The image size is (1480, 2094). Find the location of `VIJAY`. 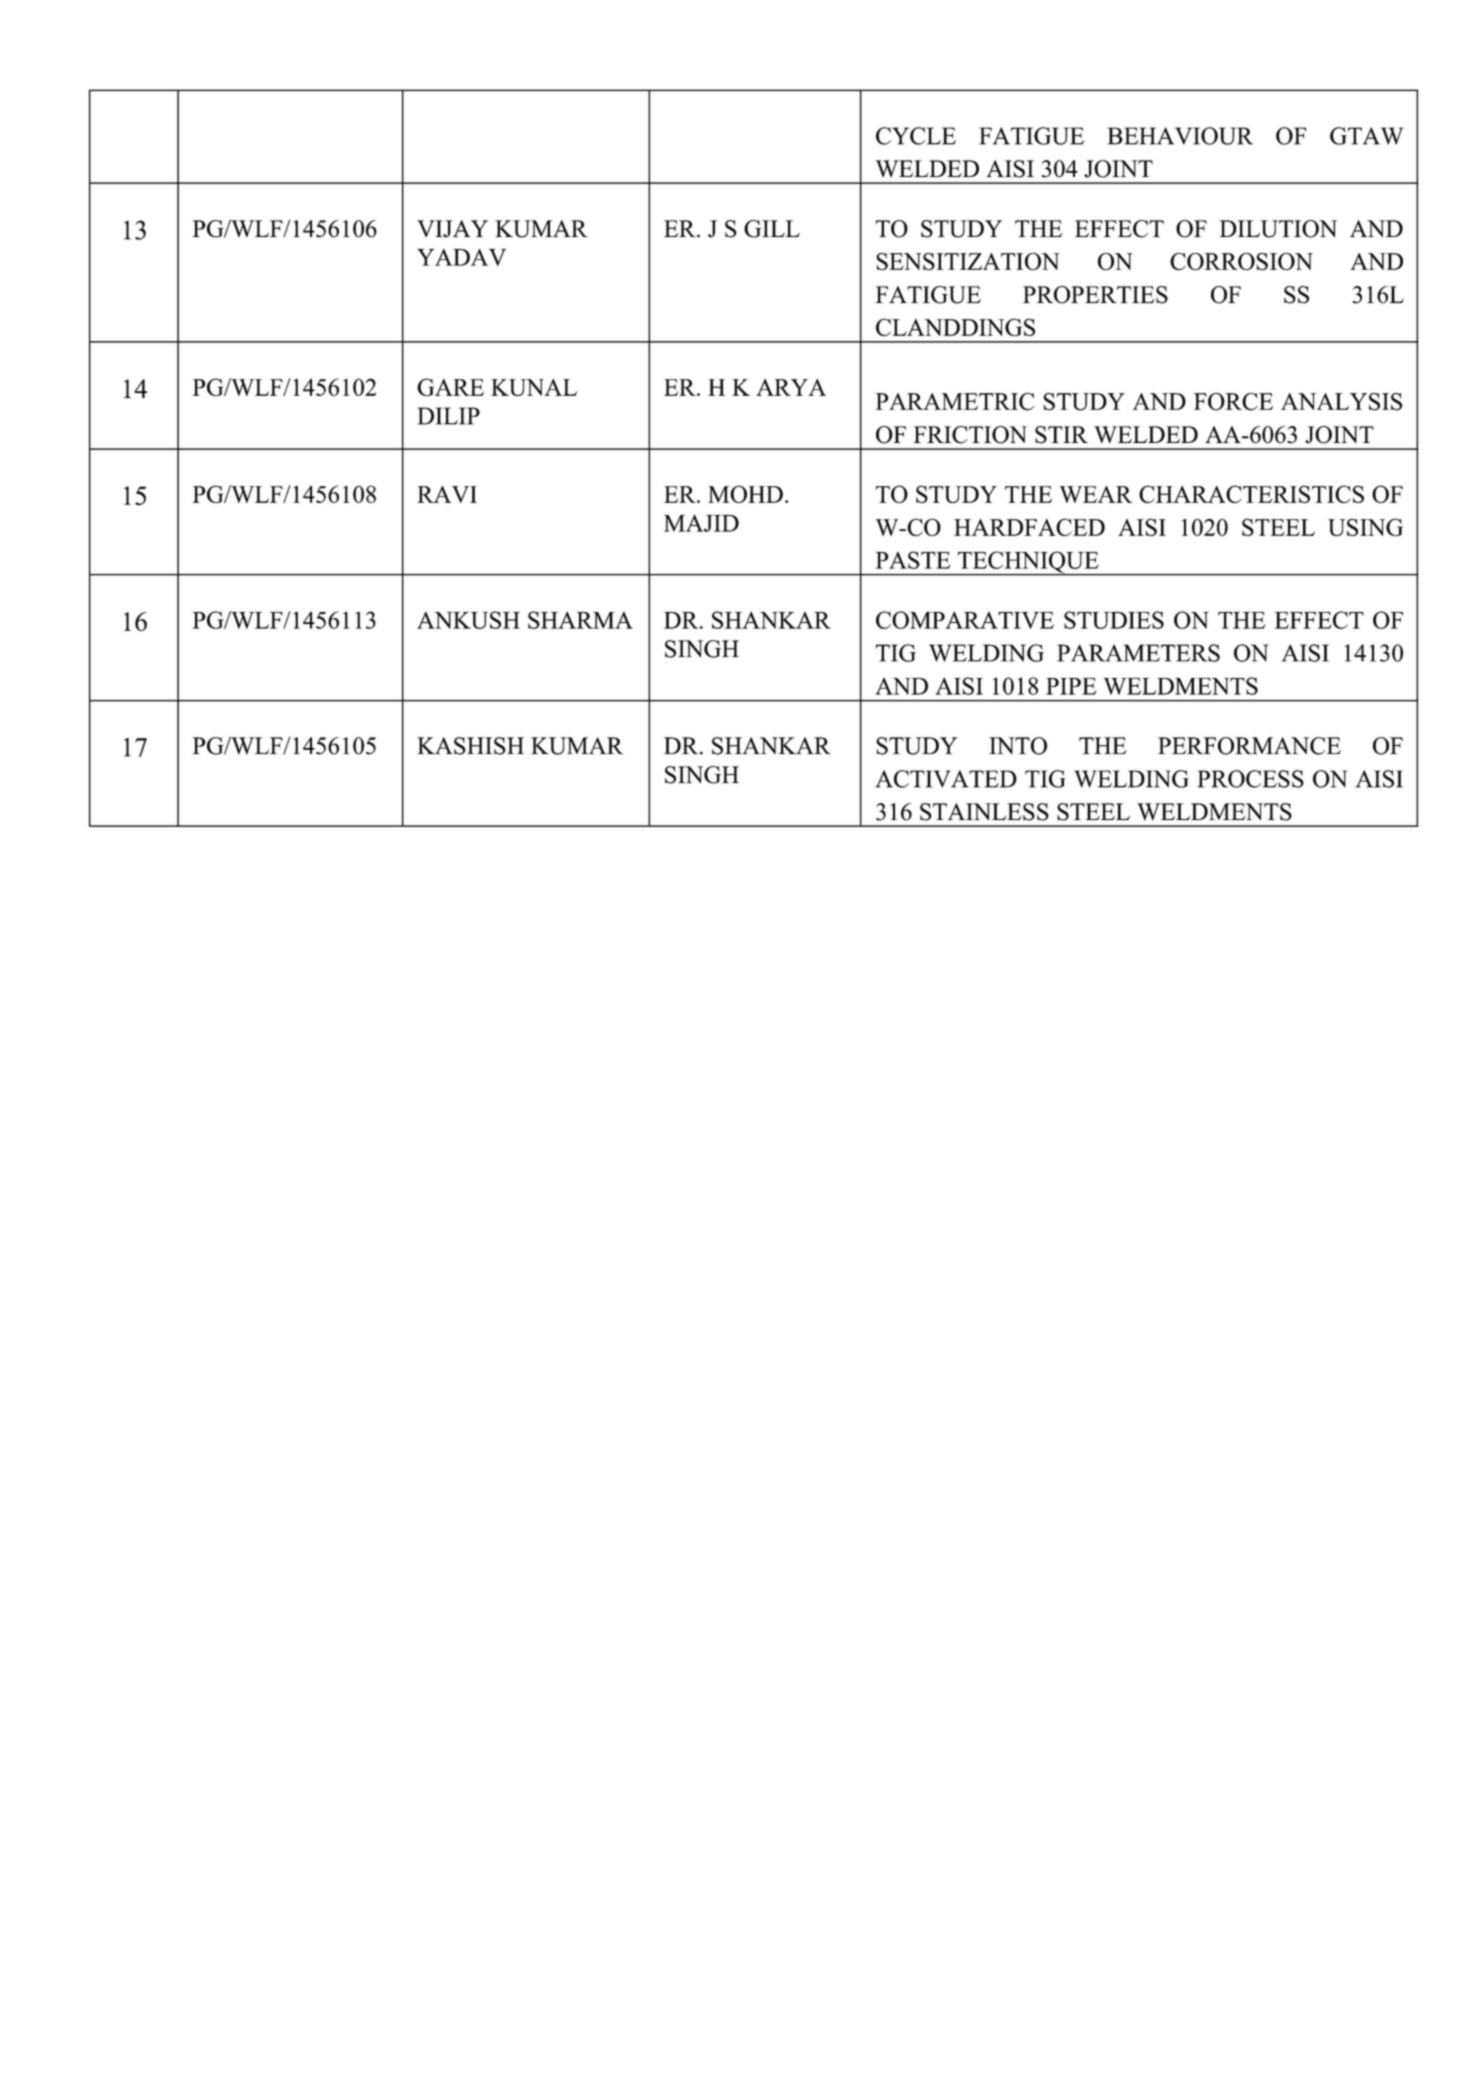

VIJAY is located at coordinates (452, 229).
